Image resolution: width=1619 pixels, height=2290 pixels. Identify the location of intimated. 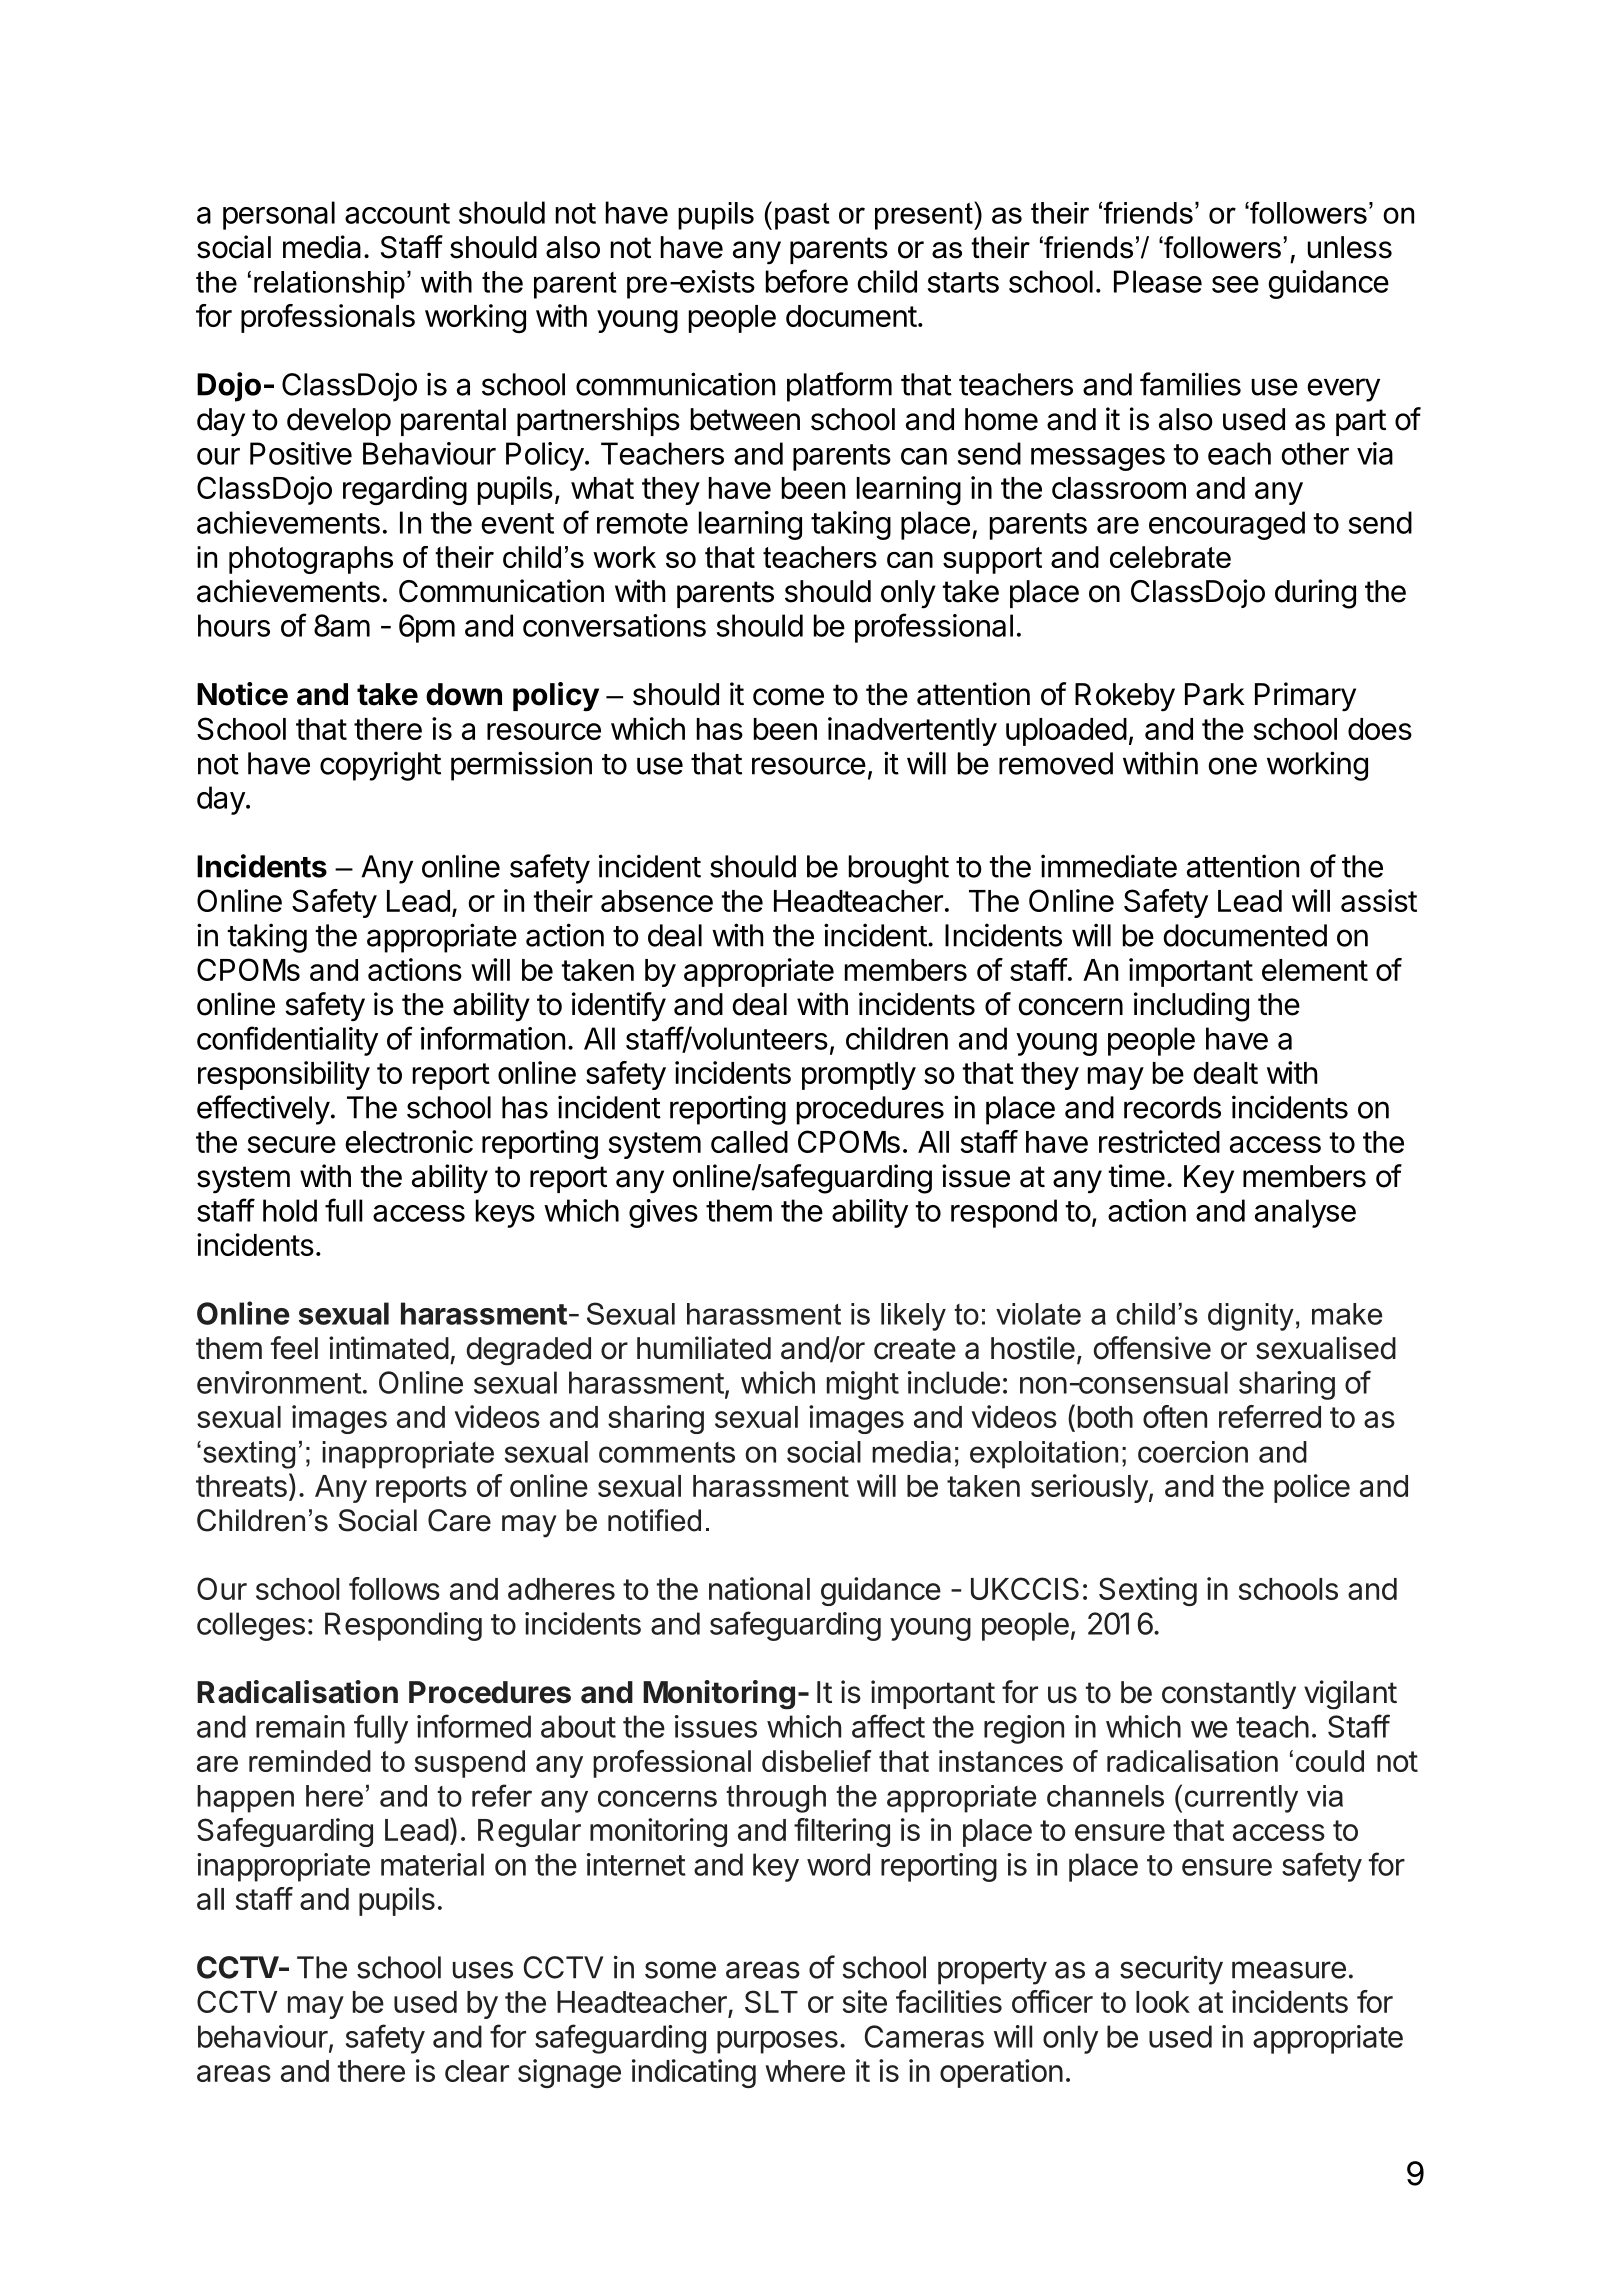
(389, 1348).
